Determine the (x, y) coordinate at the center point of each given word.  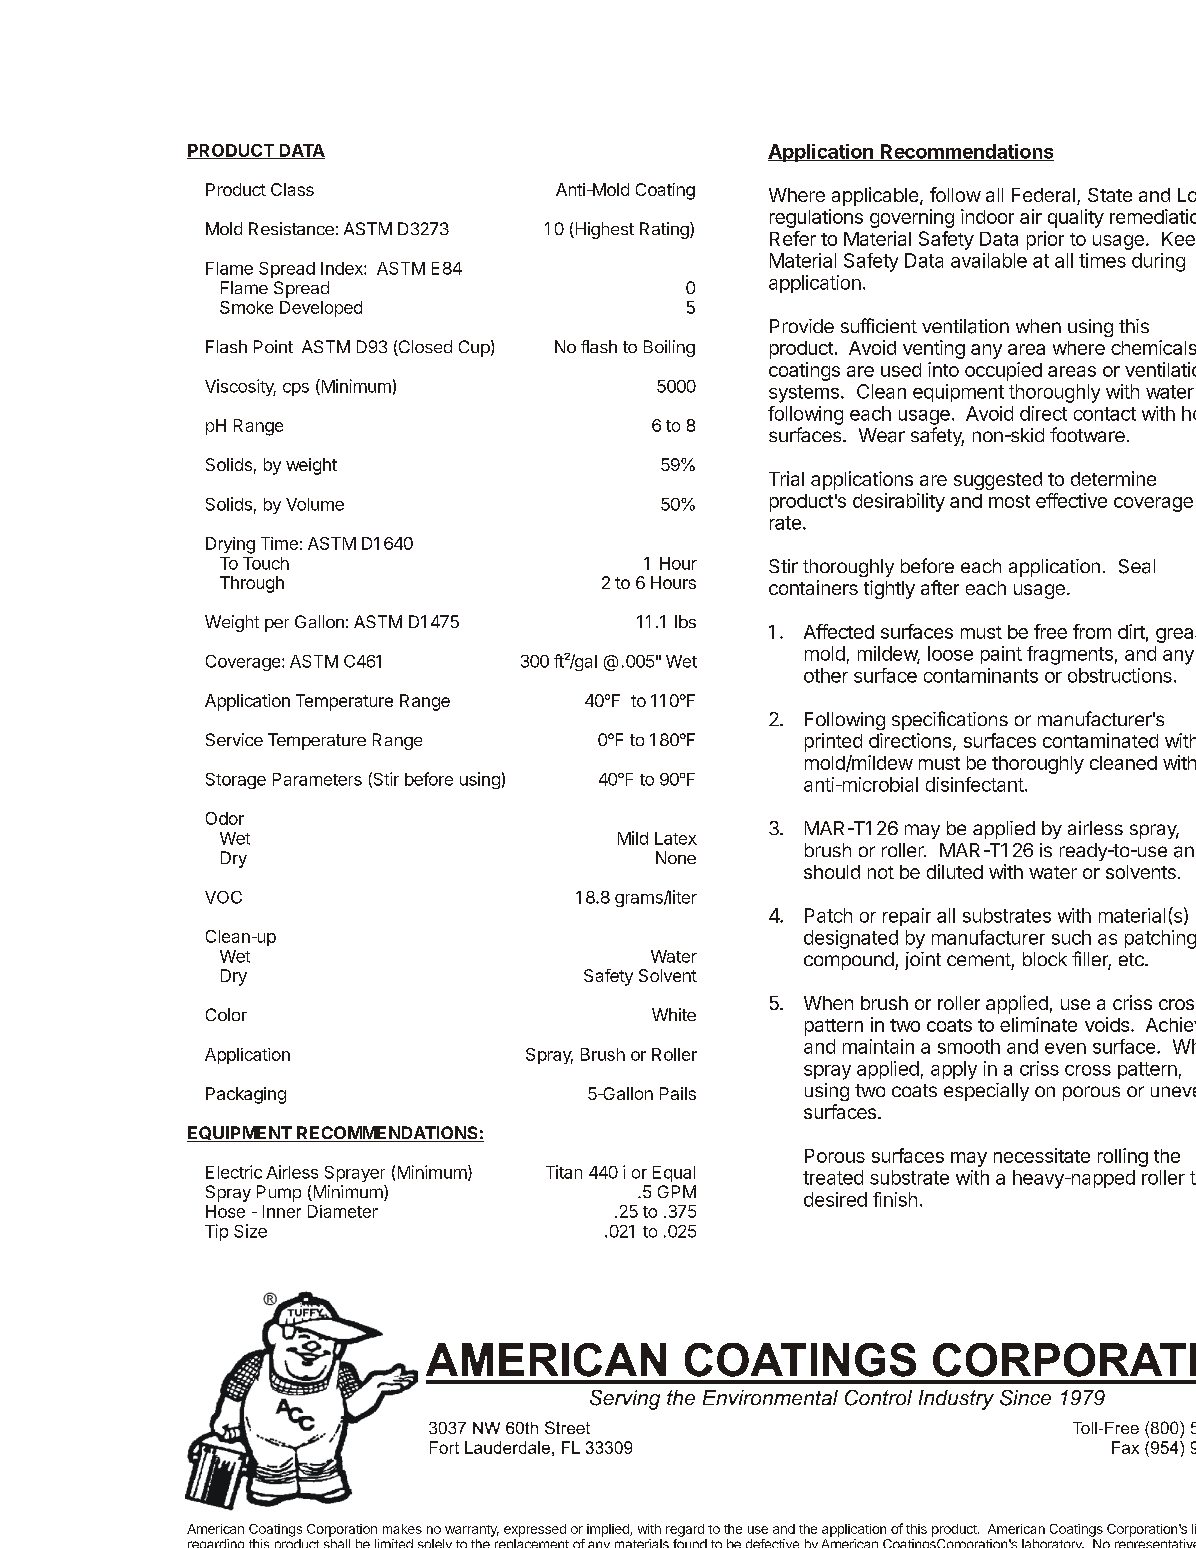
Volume (315, 504)
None (676, 857)
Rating (665, 230)
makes (402, 1529)
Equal (674, 1174)
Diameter (343, 1211)
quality (1076, 218)
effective (1071, 500)
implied (609, 1530)
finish (895, 1199)
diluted (955, 871)
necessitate (1042, 1155)
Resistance (291, 228)
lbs (685, 621)
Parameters (317, 779)
